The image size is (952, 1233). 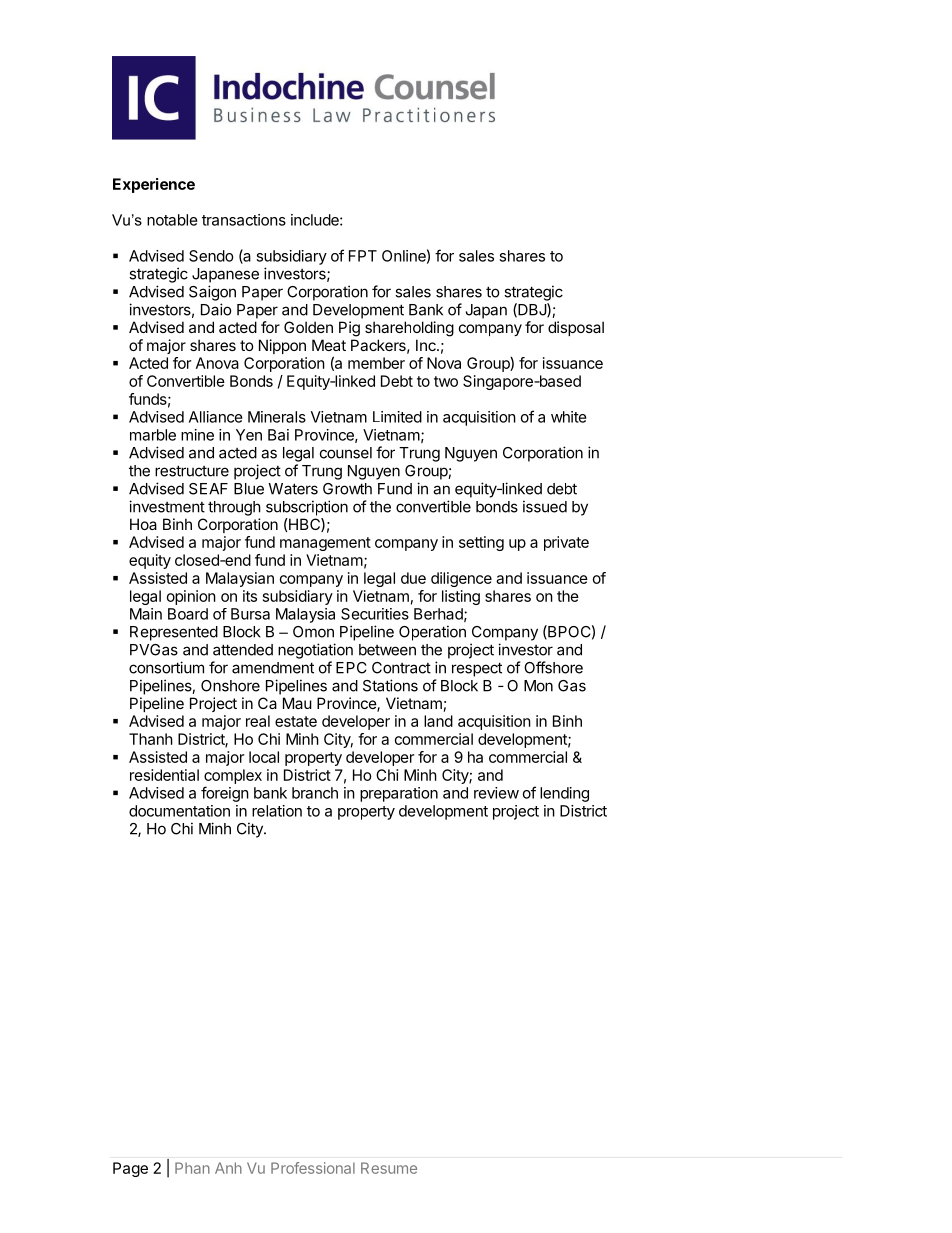 What do you see at coordinates (315, 793) in the screenshot?
I see `branch` at bounding box center [315, 793].
